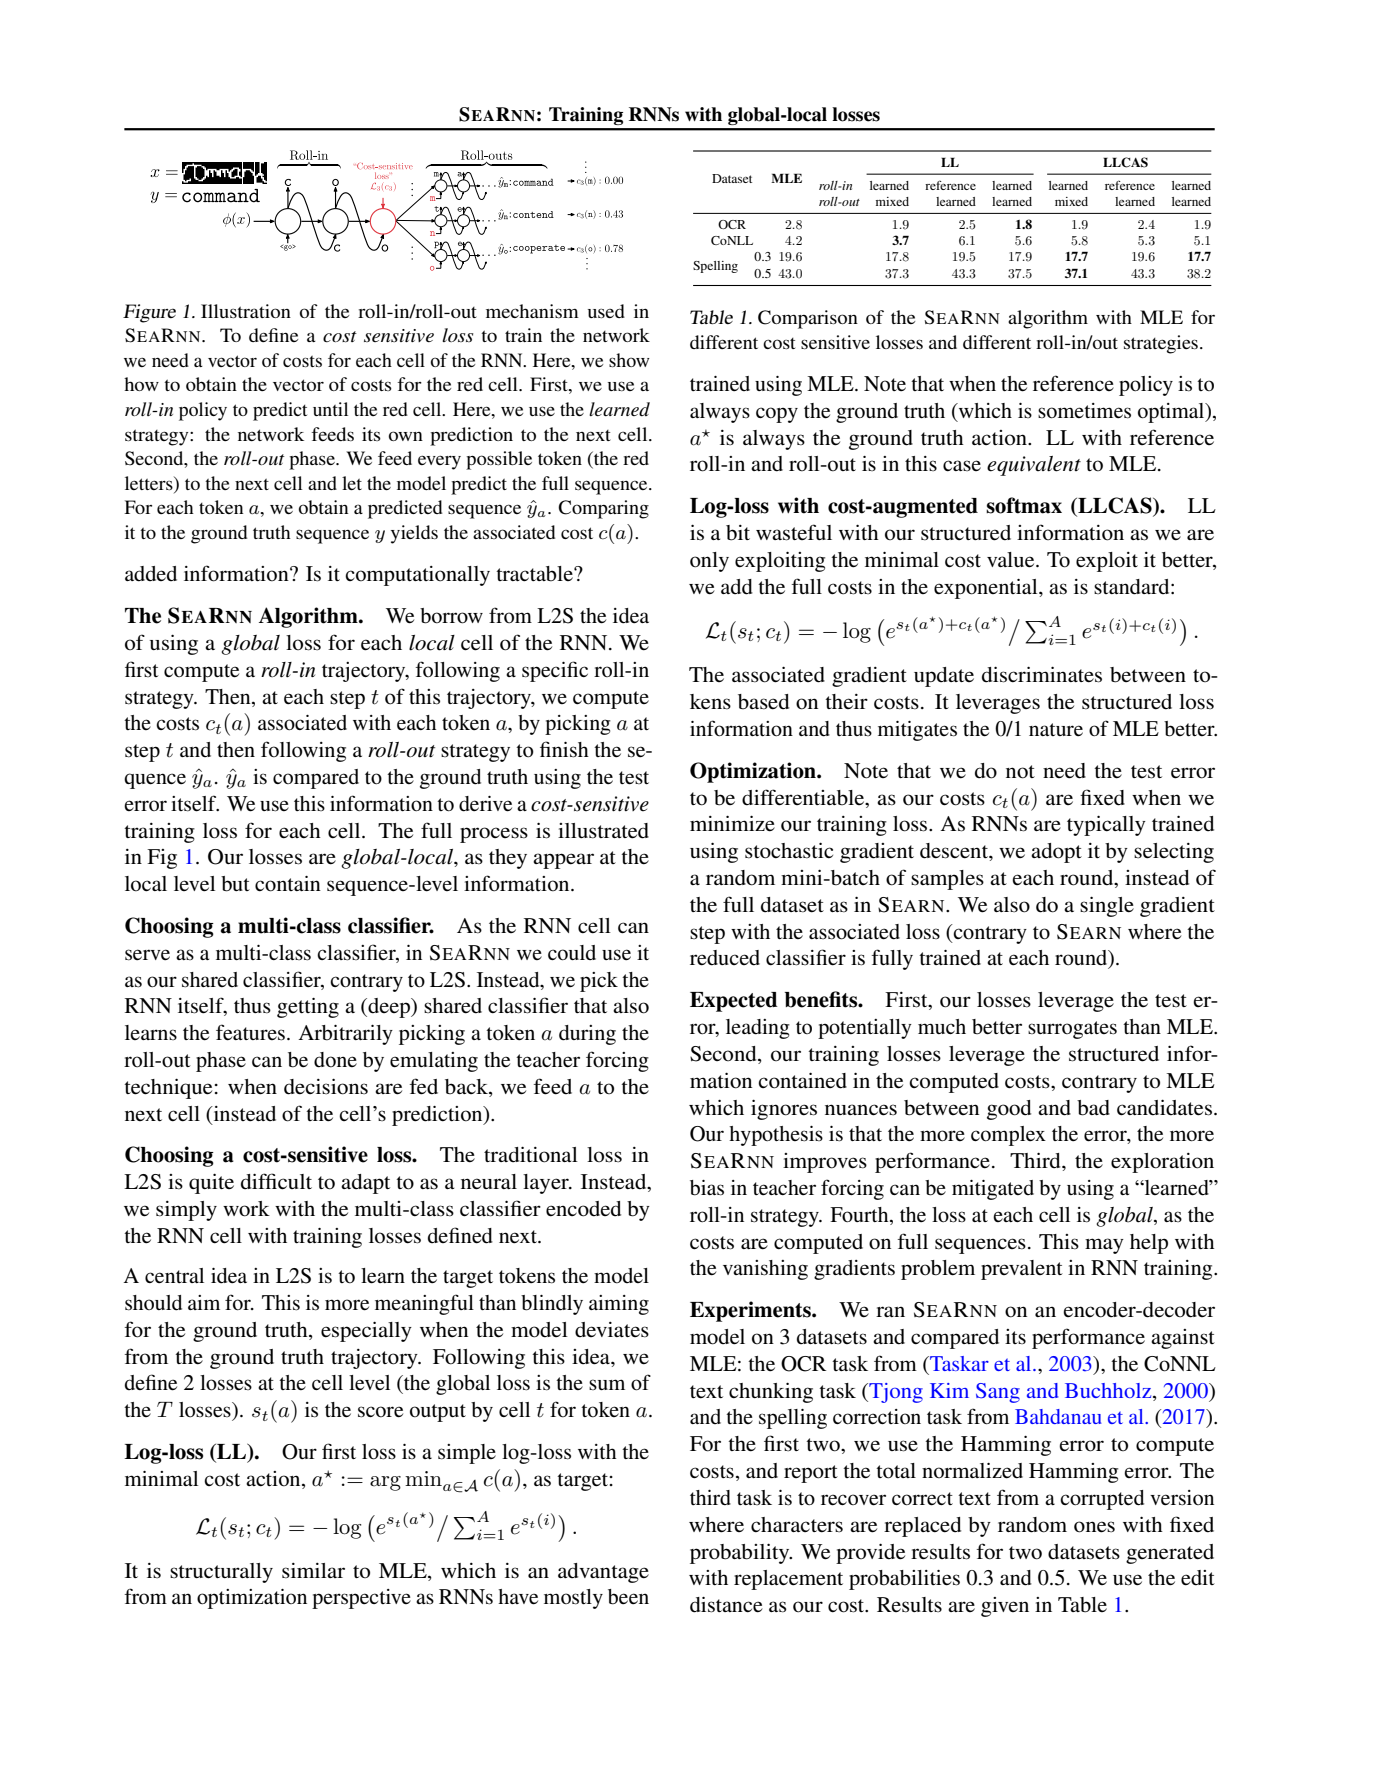 The width and height of the page is (1373, 1777). Describe the element at coordinates (246, 311) in the page. I see `Illustration` at that location.
